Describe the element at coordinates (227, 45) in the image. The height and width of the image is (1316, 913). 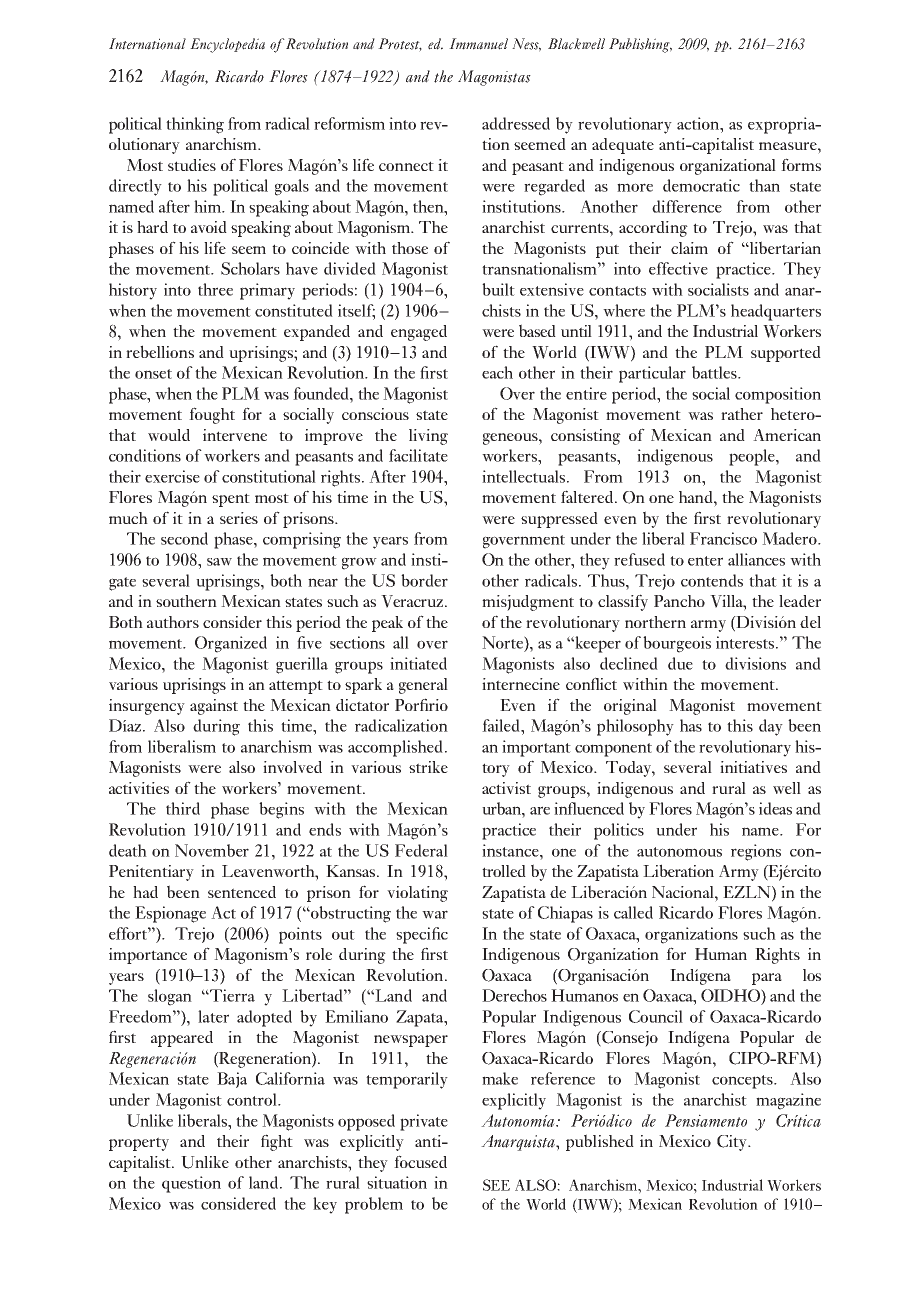
I see `Encyclopedia` at that location.
